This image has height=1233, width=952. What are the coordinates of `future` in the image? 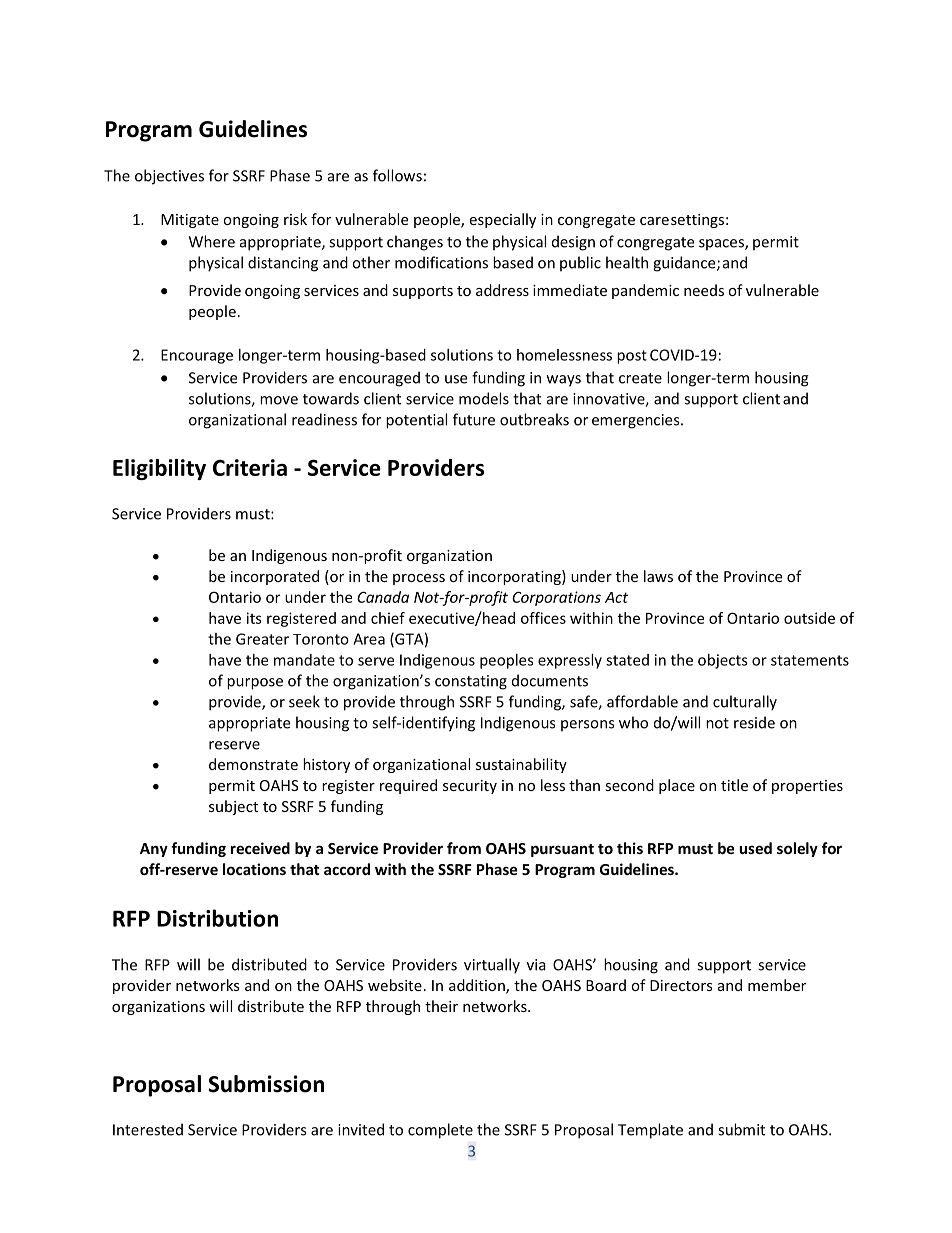 It's located at (474, 419).
